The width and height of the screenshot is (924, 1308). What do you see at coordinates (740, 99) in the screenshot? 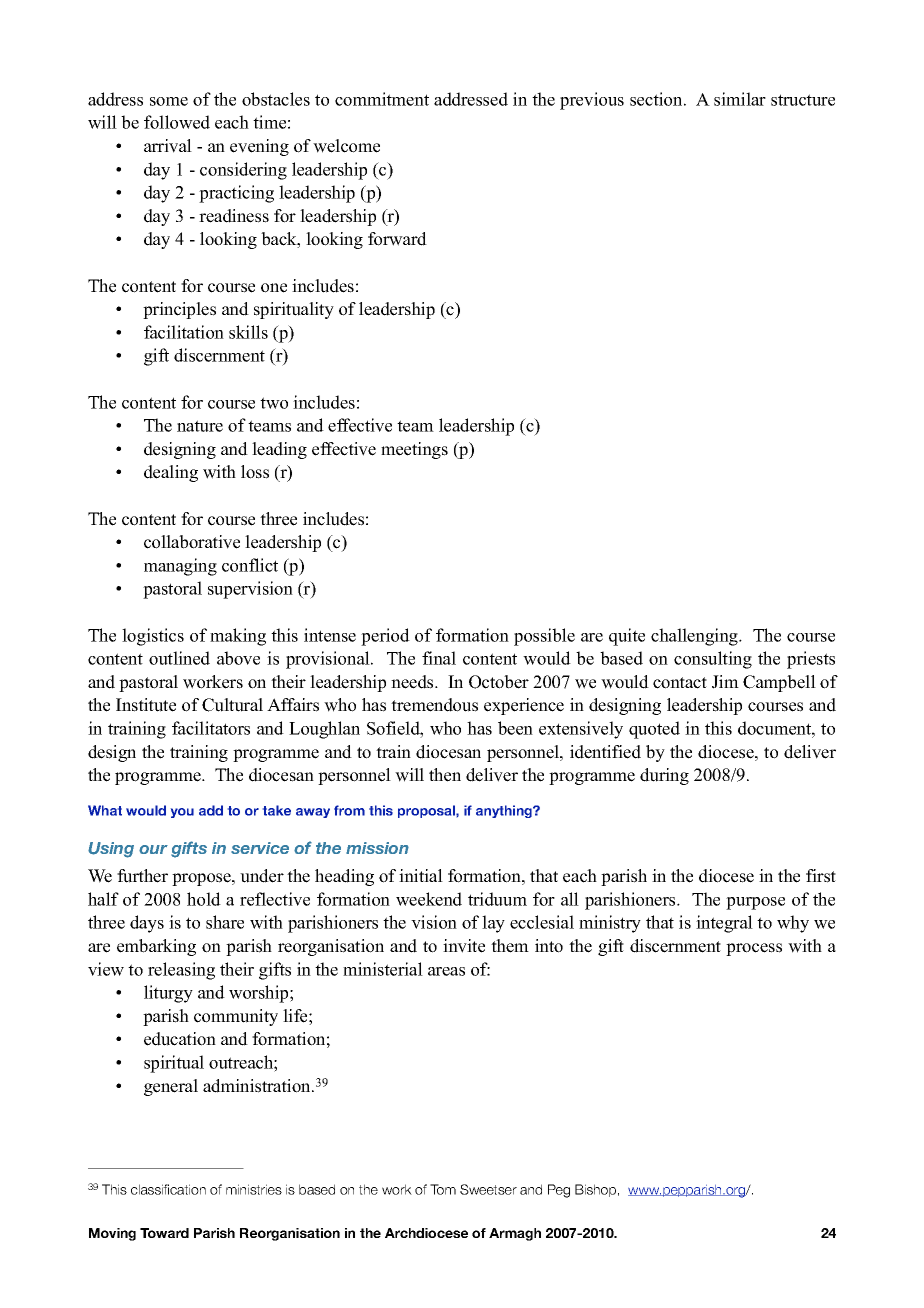
I see `similar` at bounding box center [740, 99].
